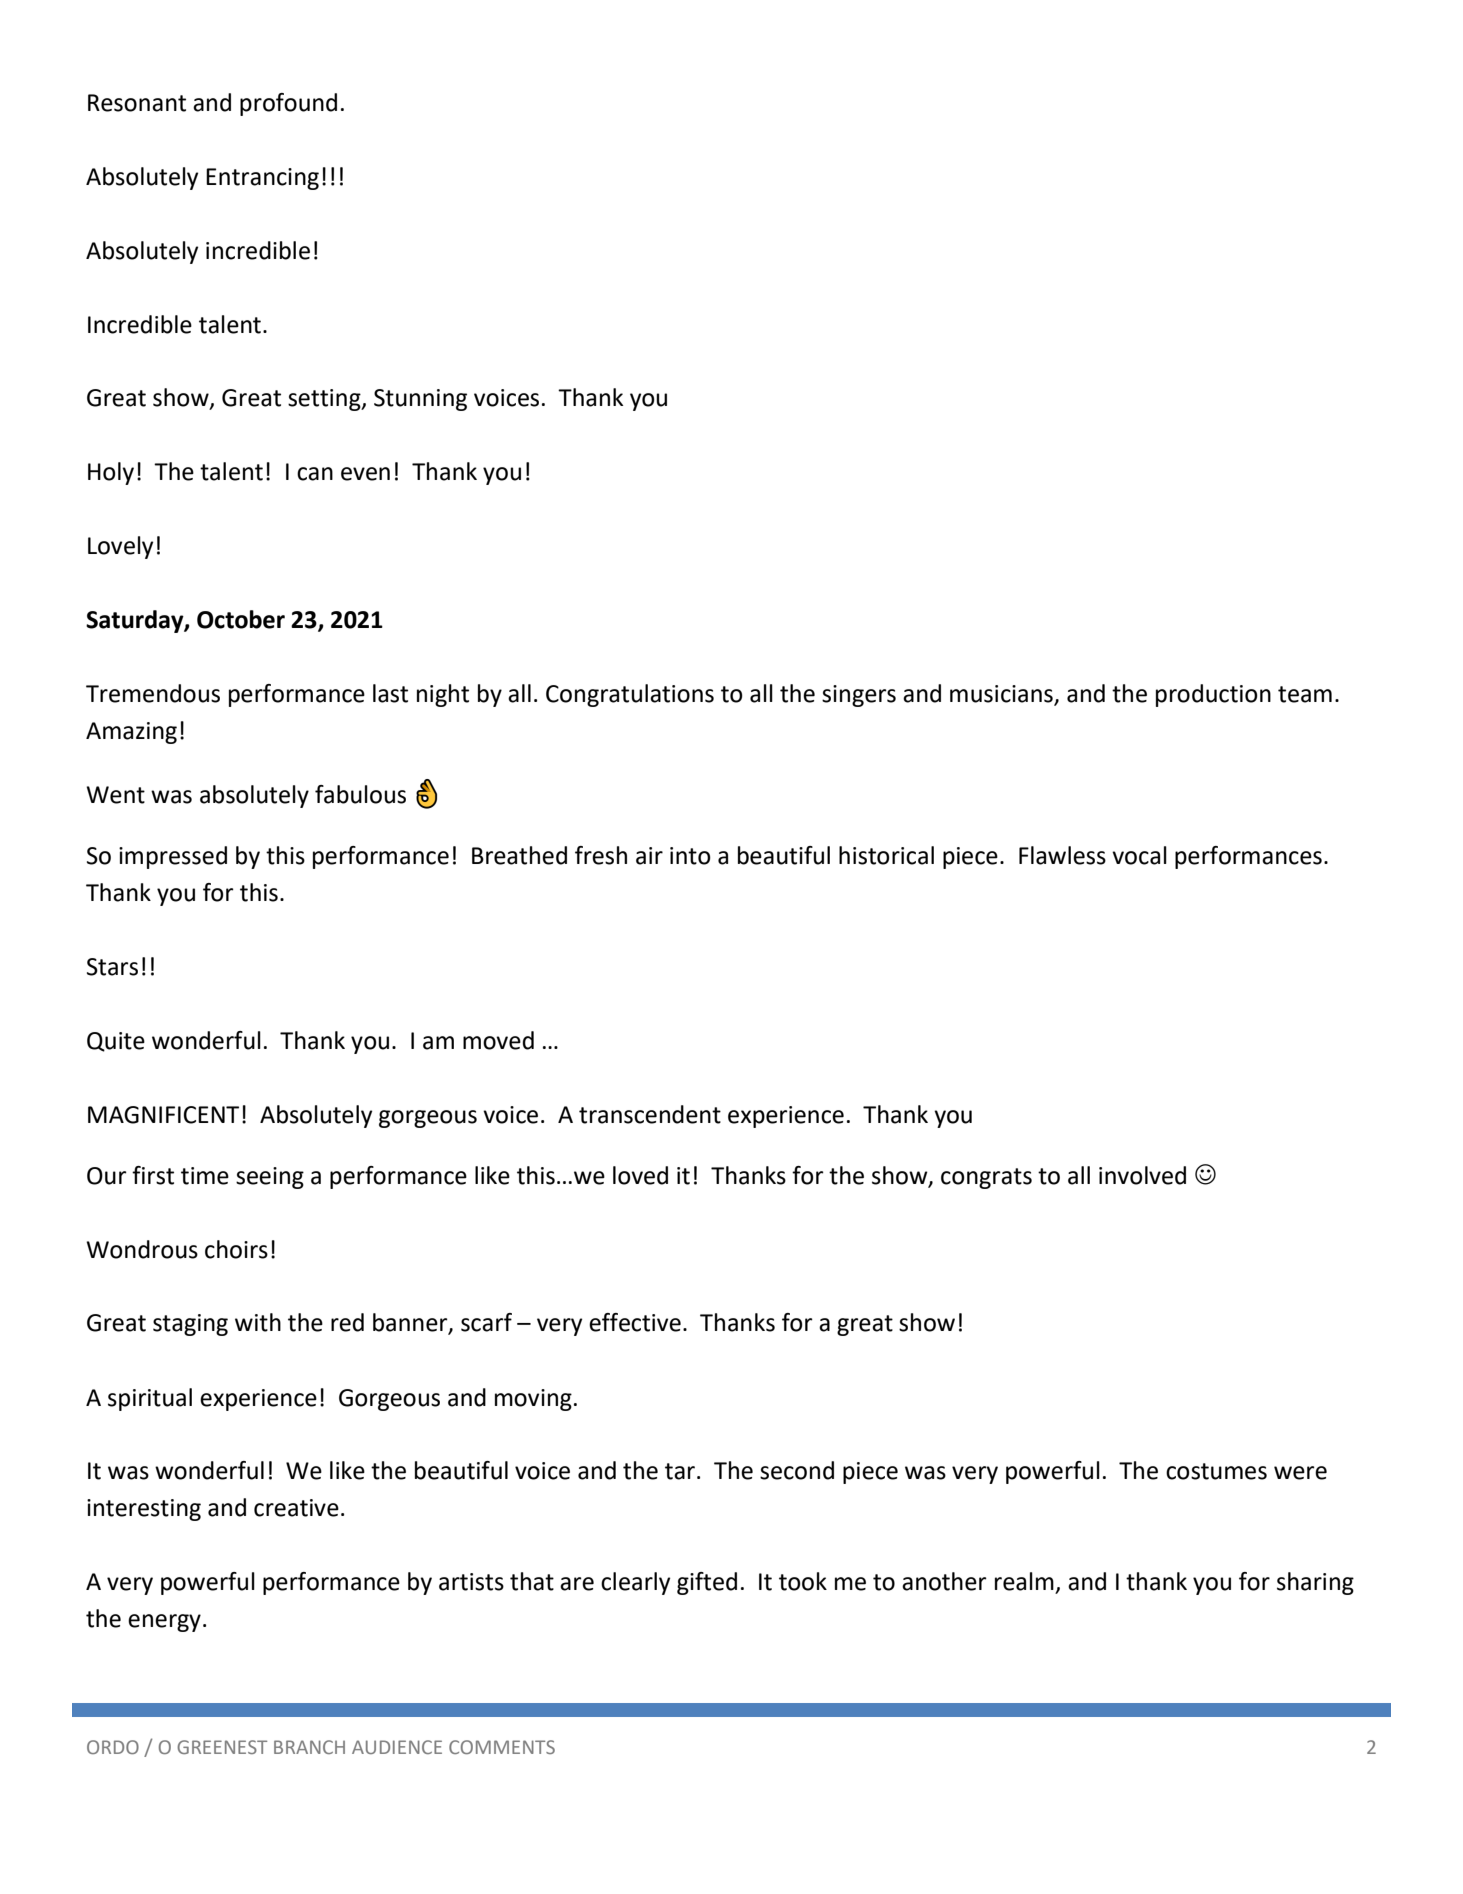 The width and height of the screenshot is (1463, 1894). What do you see at coordinates (288, 104) in the screenshot?
I see `profound` at bounding box center [288, 104].
